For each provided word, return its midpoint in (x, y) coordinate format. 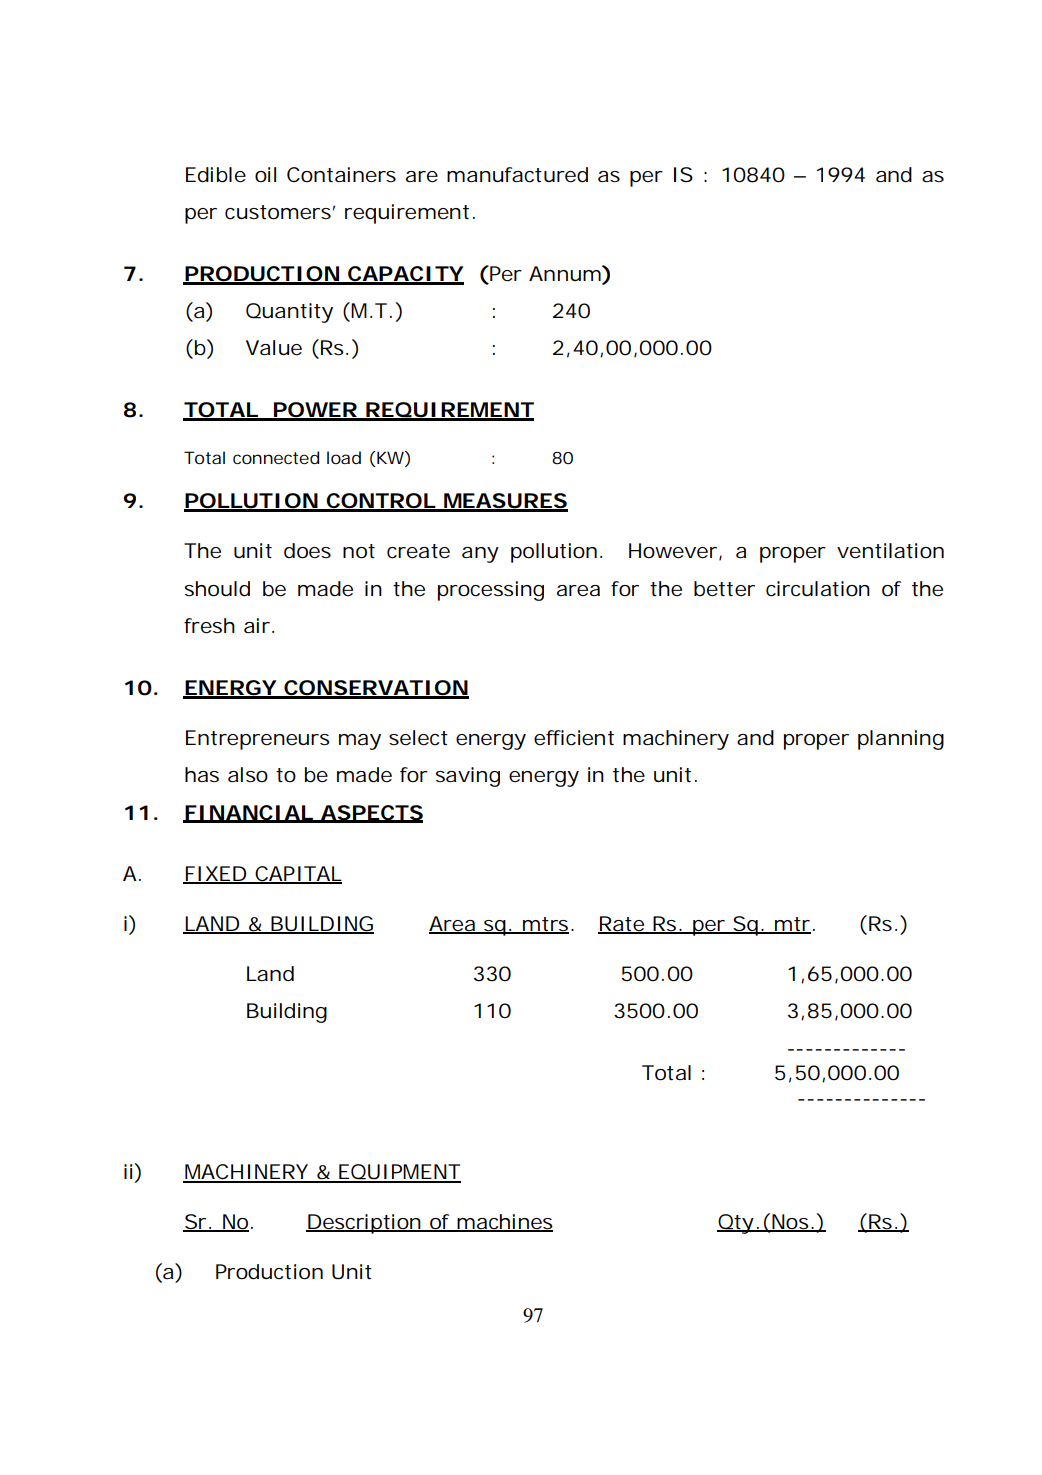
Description (365, 1224)
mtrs (547, 925)
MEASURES (505, 502)
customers (280, 212)
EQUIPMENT (399, 1173)
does (307, 551)
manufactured (517, 175)
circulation (818, 589)
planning (901, 740)
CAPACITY (405, 275)
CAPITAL (297, 875)
